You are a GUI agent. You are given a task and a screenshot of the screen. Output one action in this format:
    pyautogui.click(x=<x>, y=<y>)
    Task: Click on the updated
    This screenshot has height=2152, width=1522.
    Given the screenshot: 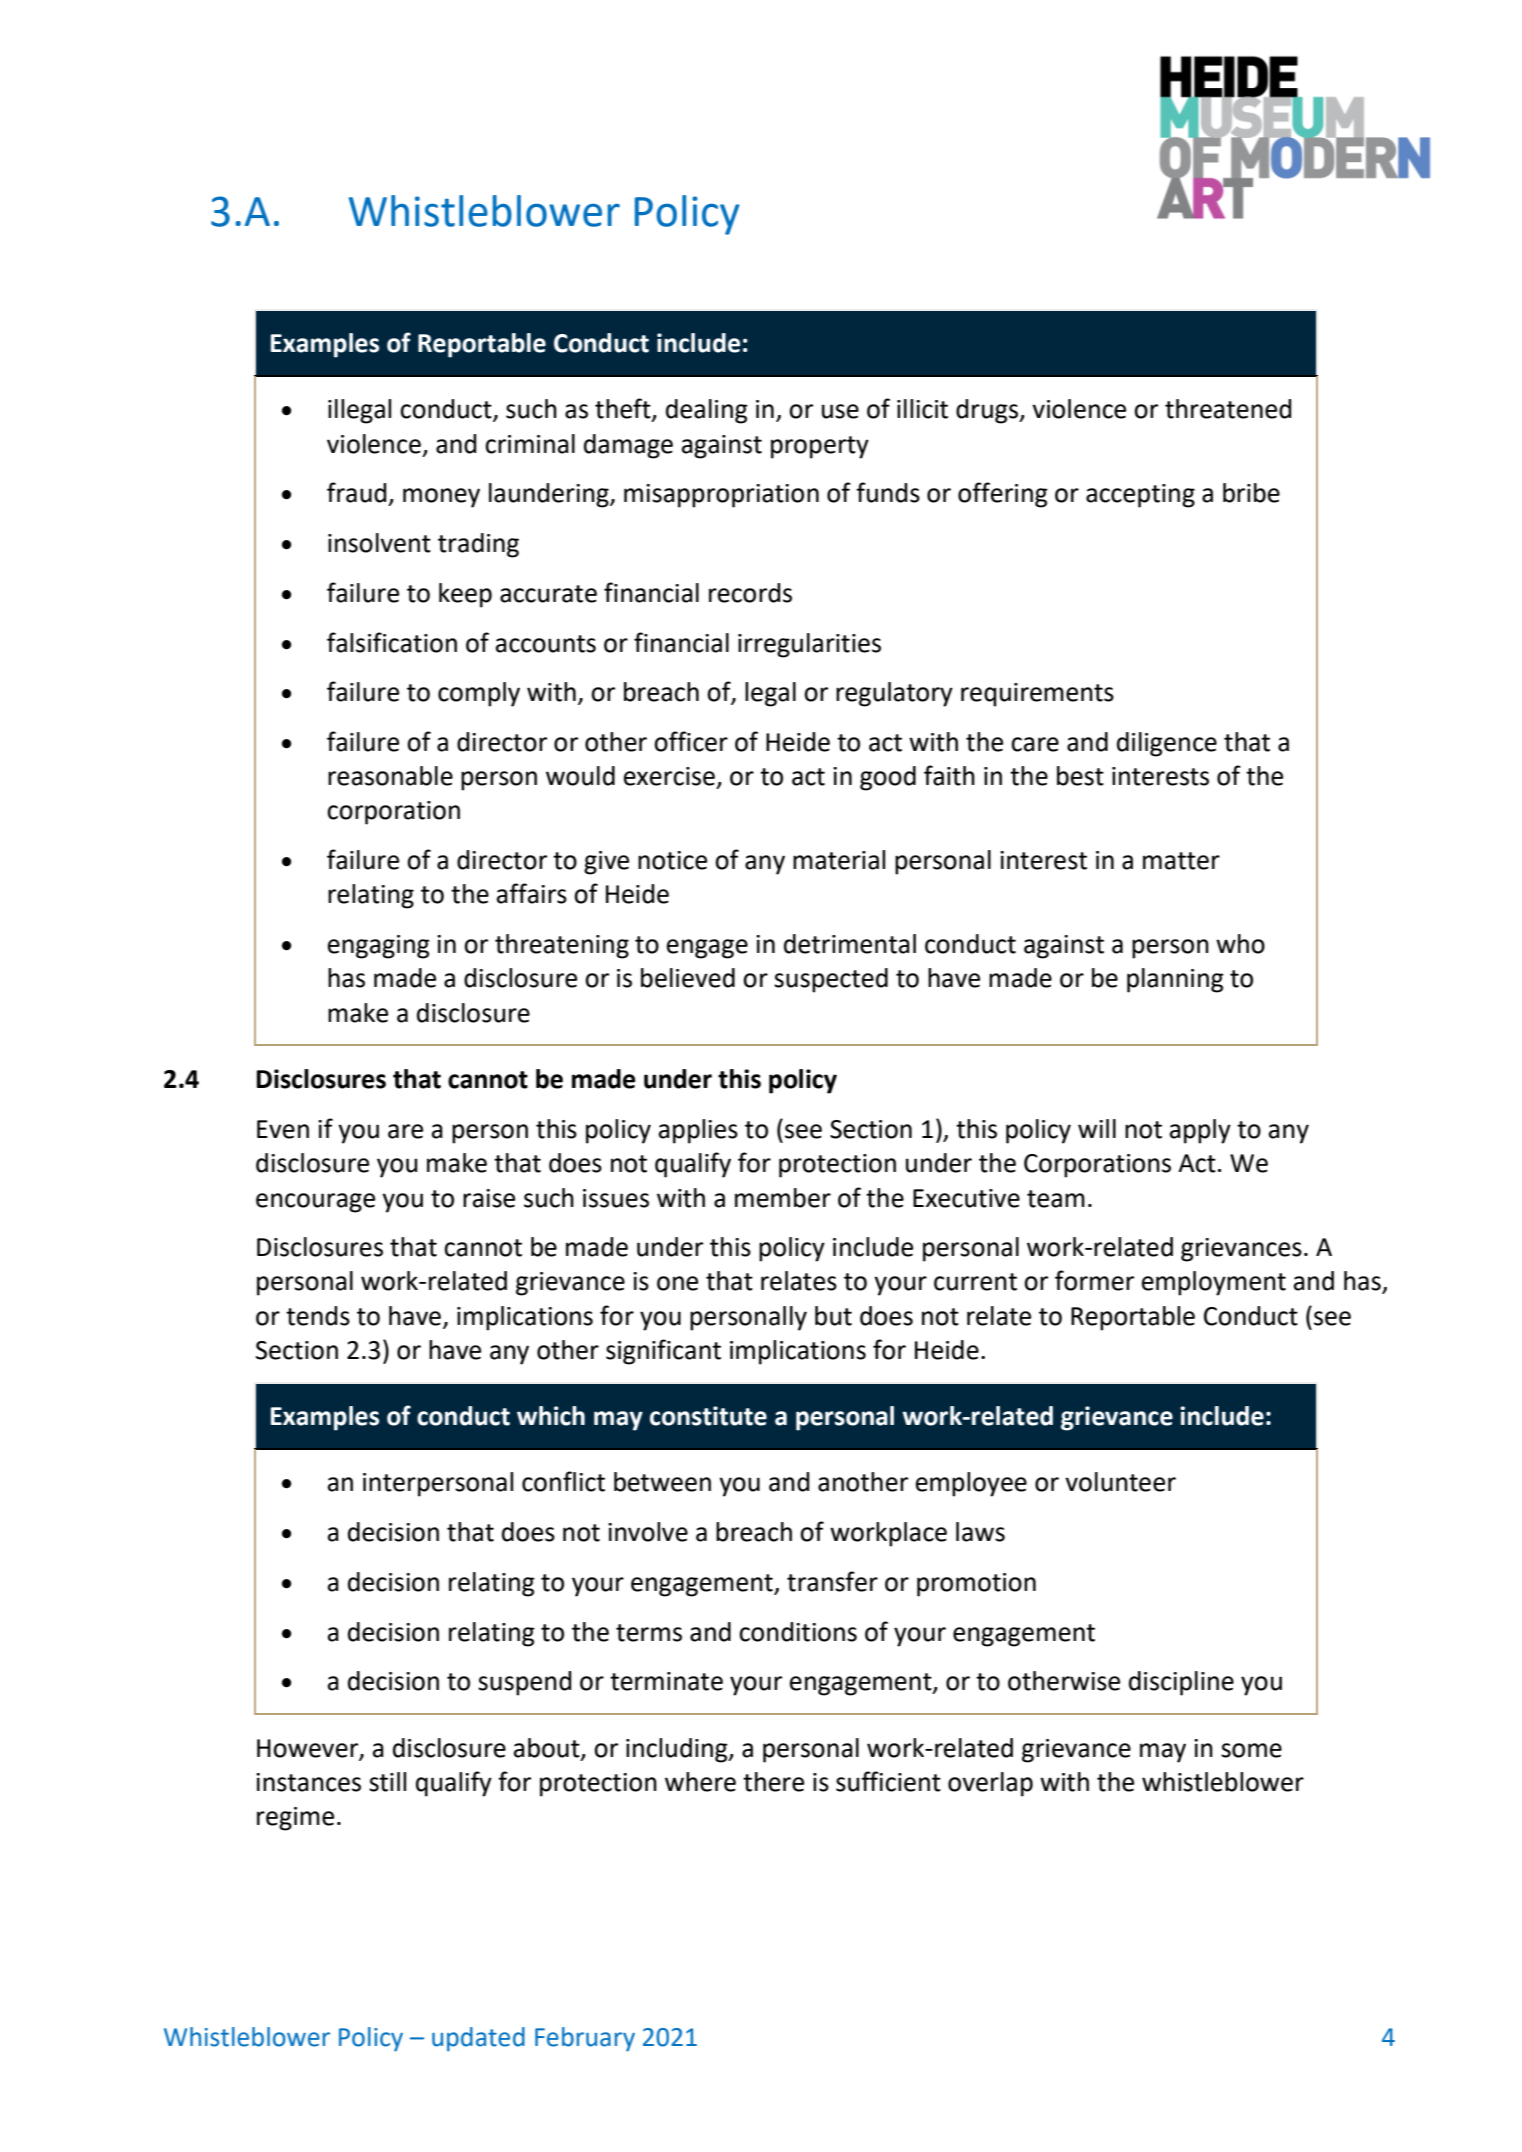 What is the action you would take?
    pyautogui.click(x=478, y=2039)
